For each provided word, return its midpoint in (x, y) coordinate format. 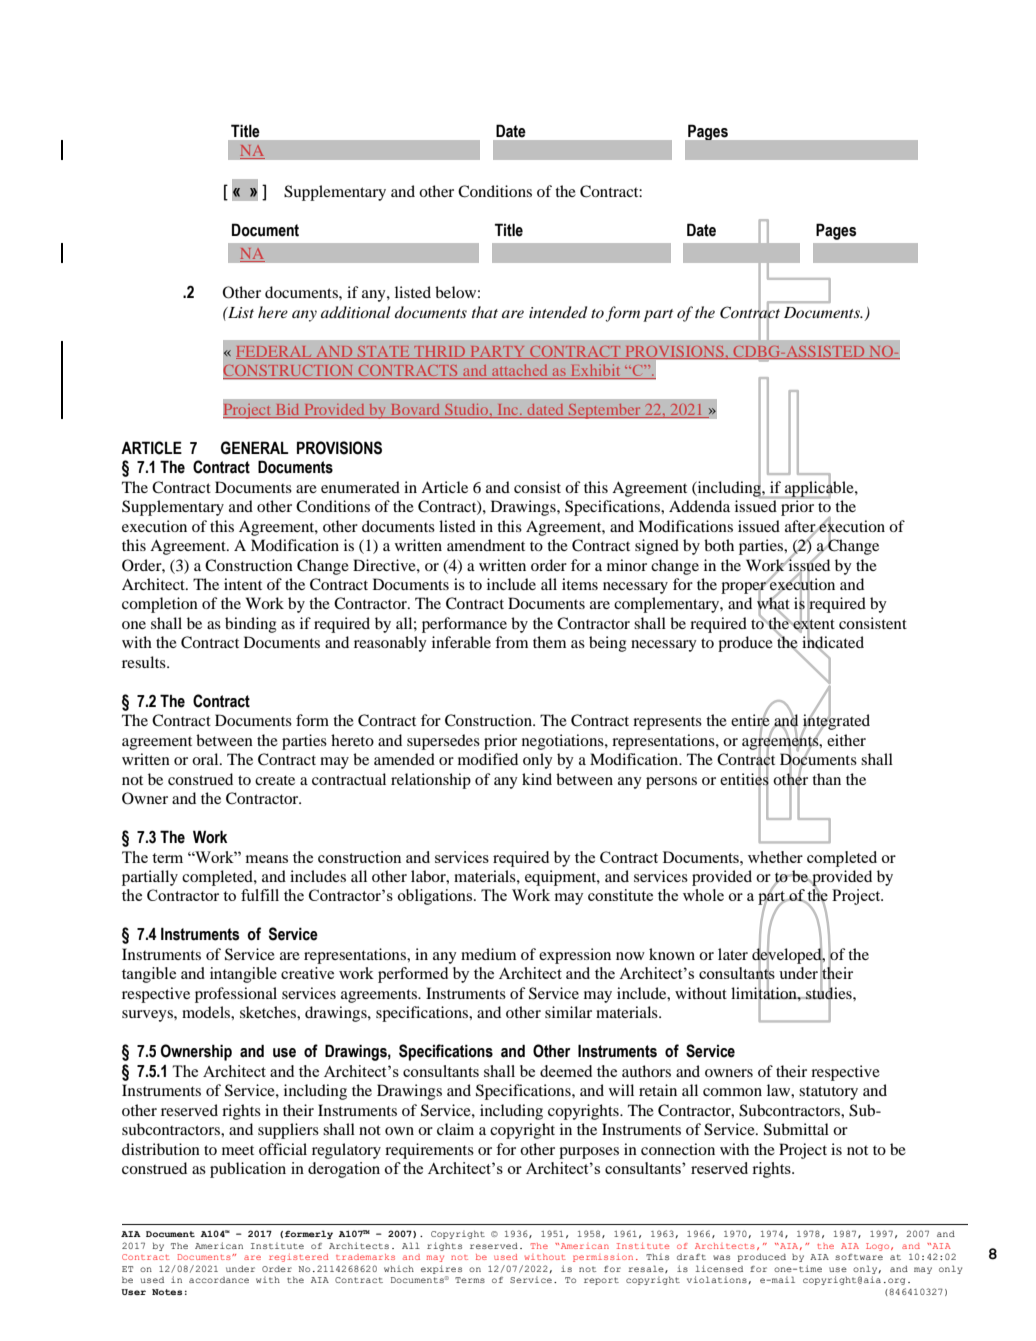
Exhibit (596, 371)
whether (775, 857)
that (485, 312)
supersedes (443, 742)
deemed (566, 1071)
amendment (486, 545)
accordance (219, 1280)
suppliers (288, 1131)
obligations (436, 897)
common (732, 1092)
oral (206, 759)
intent (243, 584)
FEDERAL (275, 352)
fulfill (260, 895)
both (719, 545)
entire (750, 720)
